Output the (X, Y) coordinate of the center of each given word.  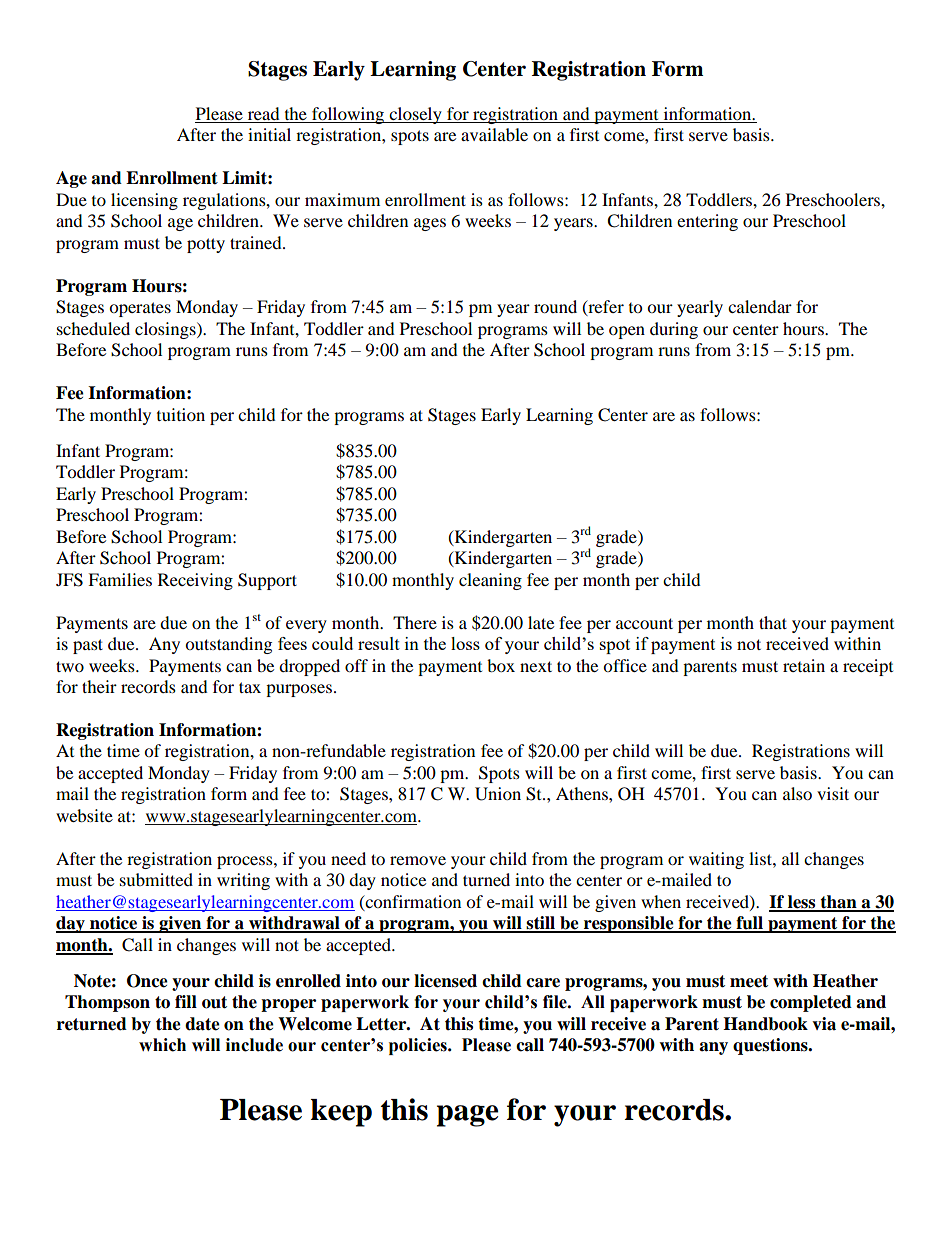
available (494, 134)
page (468, 1116)
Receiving (195, 581)
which (162, 1045)
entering (707, 222)
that (773, 622)
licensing (144, 201)
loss (465, 643)
